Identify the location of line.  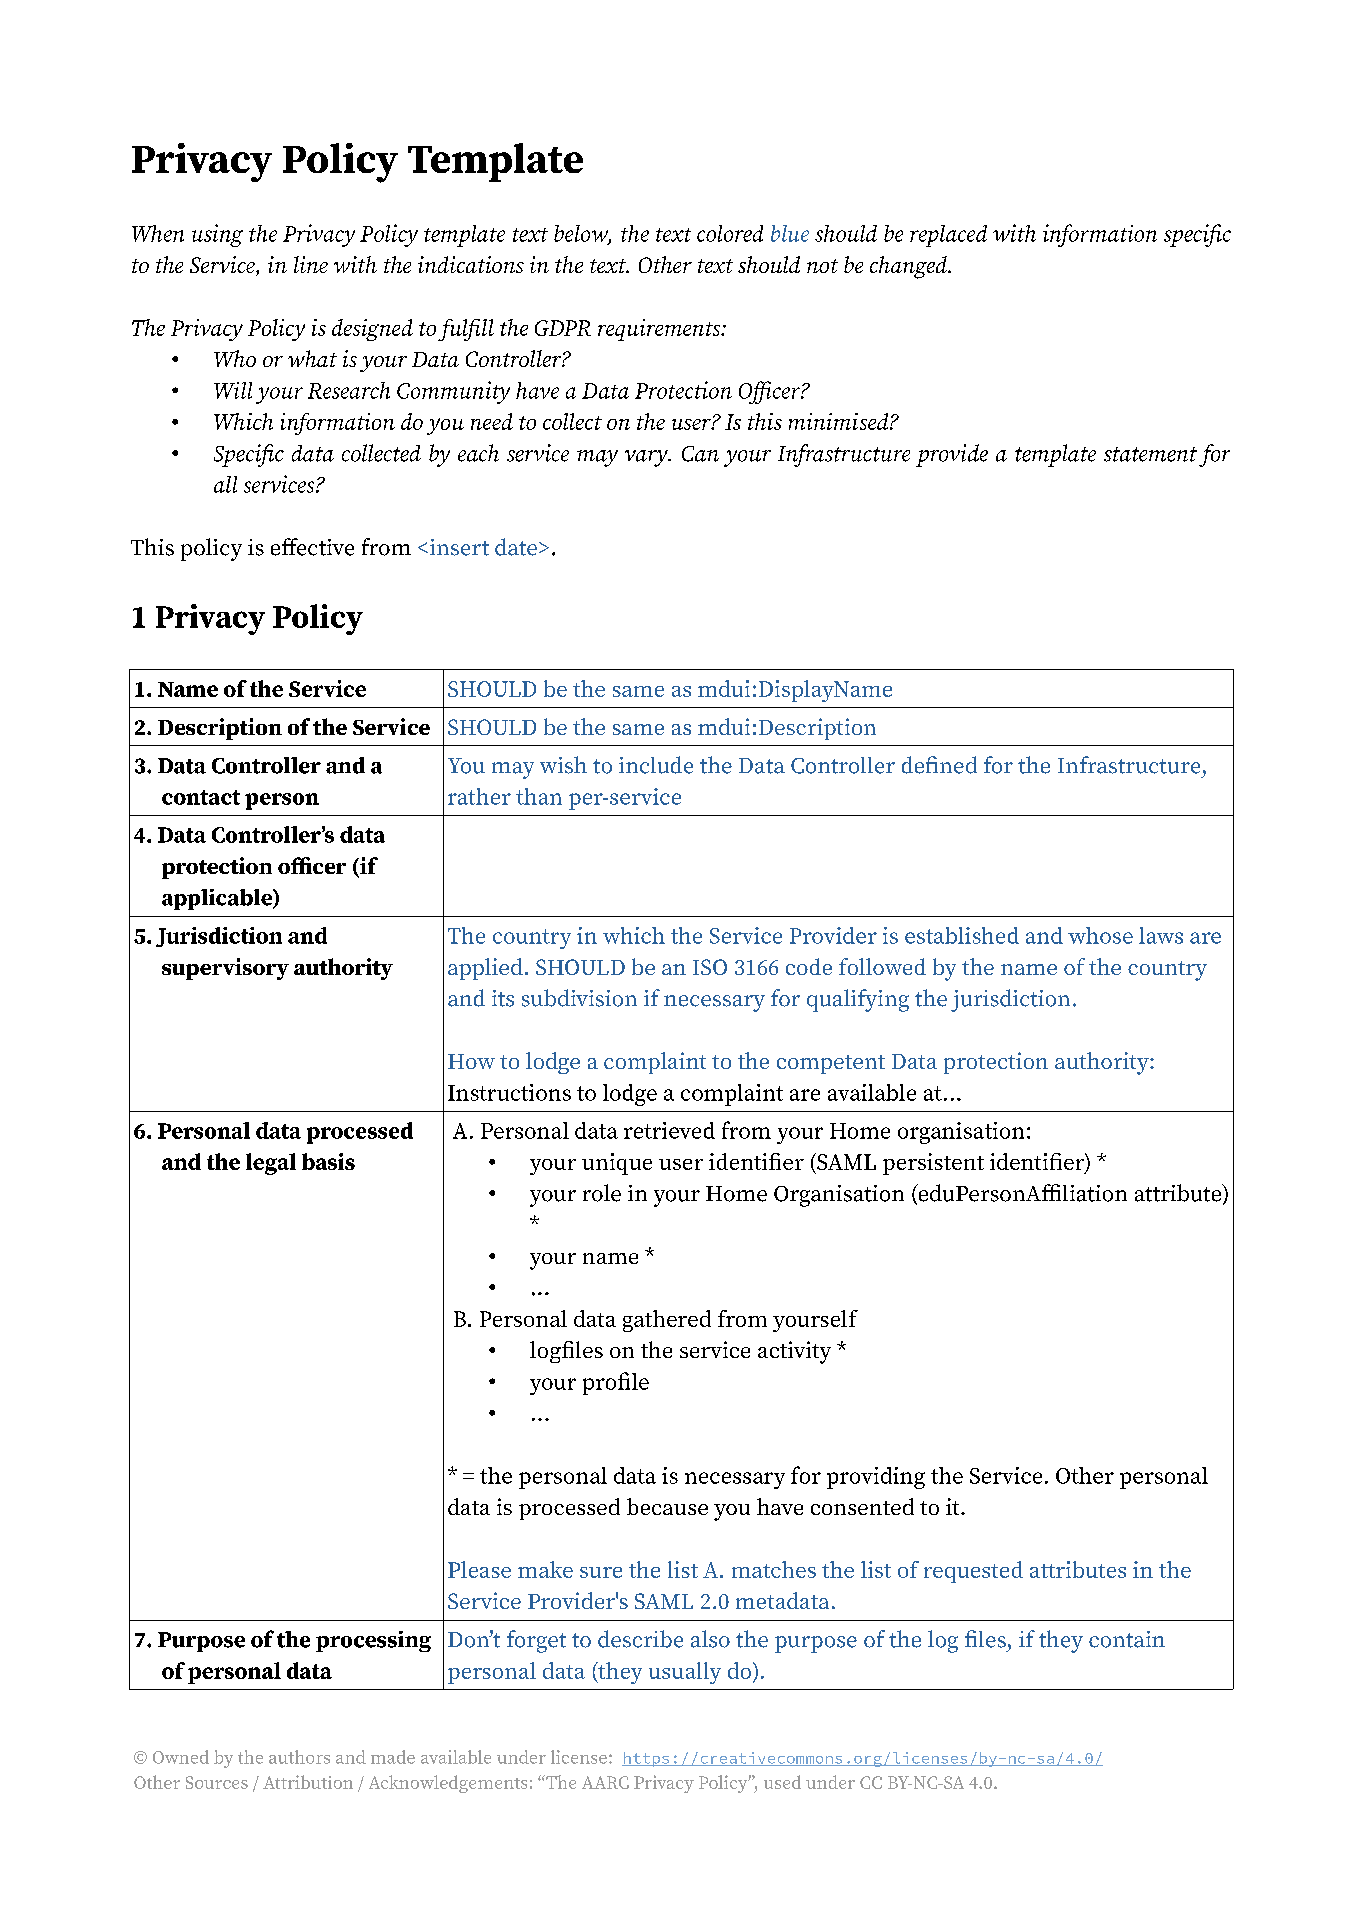
(311, 264).
